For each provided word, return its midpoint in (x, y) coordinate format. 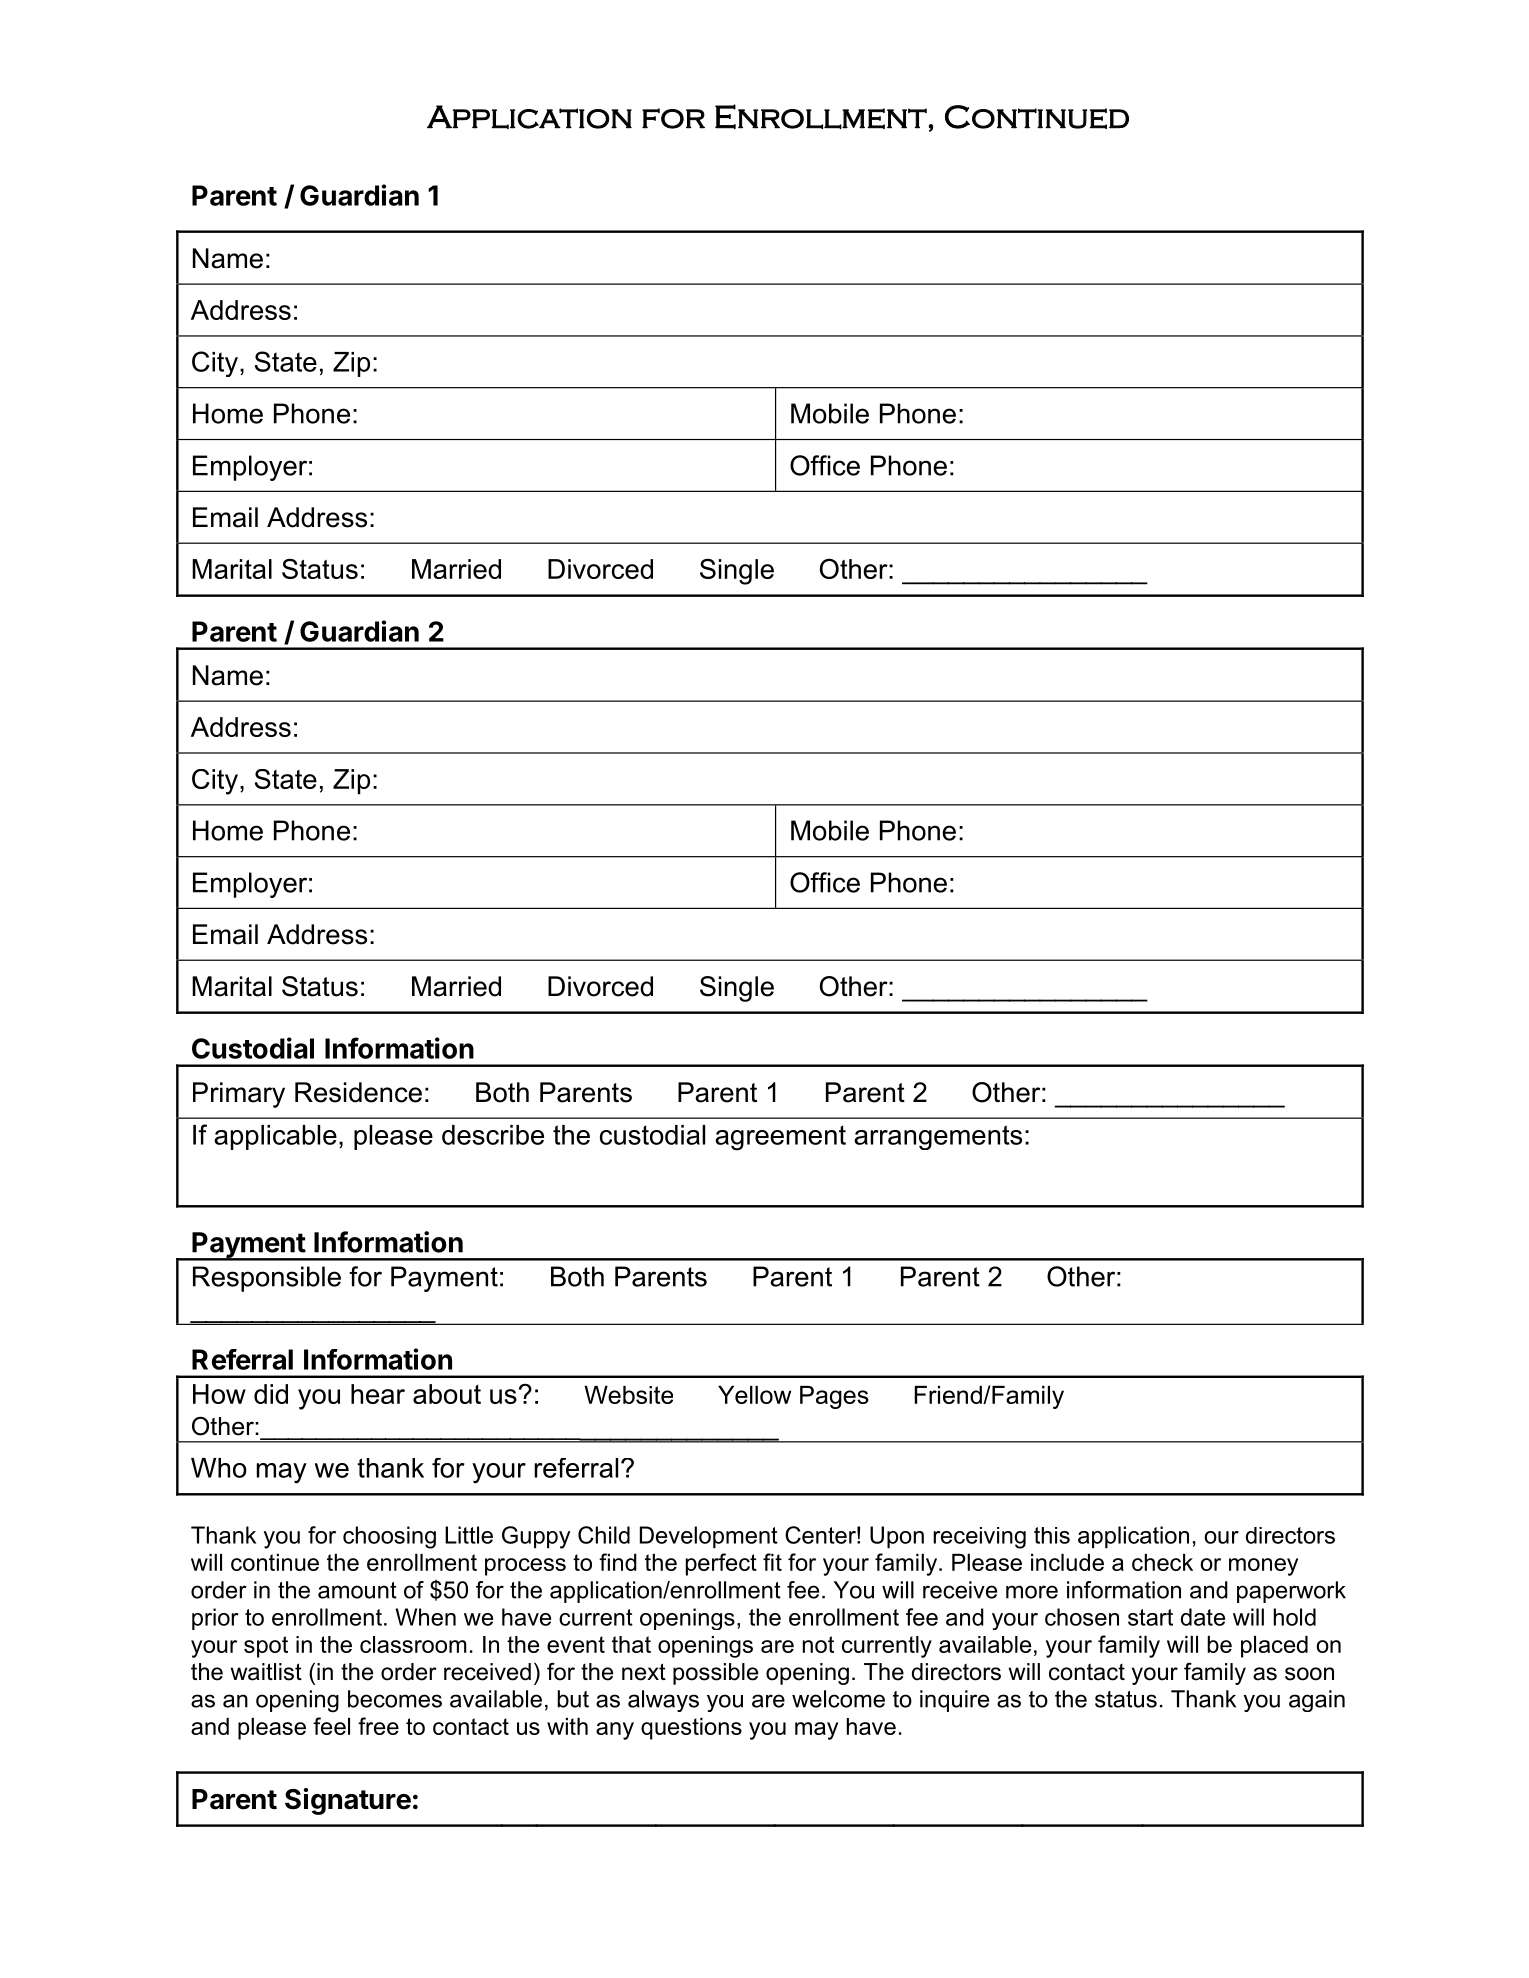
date (1203, 1617)
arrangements (938, 1137)
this (1052, 1535)
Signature (348, 1801)
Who (219, 1468)
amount (357, 1590)
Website (628, 1395)
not (818, 1644)
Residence (358, 1092)
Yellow (754, 1395)
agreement (780, 1138)
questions (691, 1729)
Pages (834, 1397)
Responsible (267, 1279)
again (1317, 1701)
